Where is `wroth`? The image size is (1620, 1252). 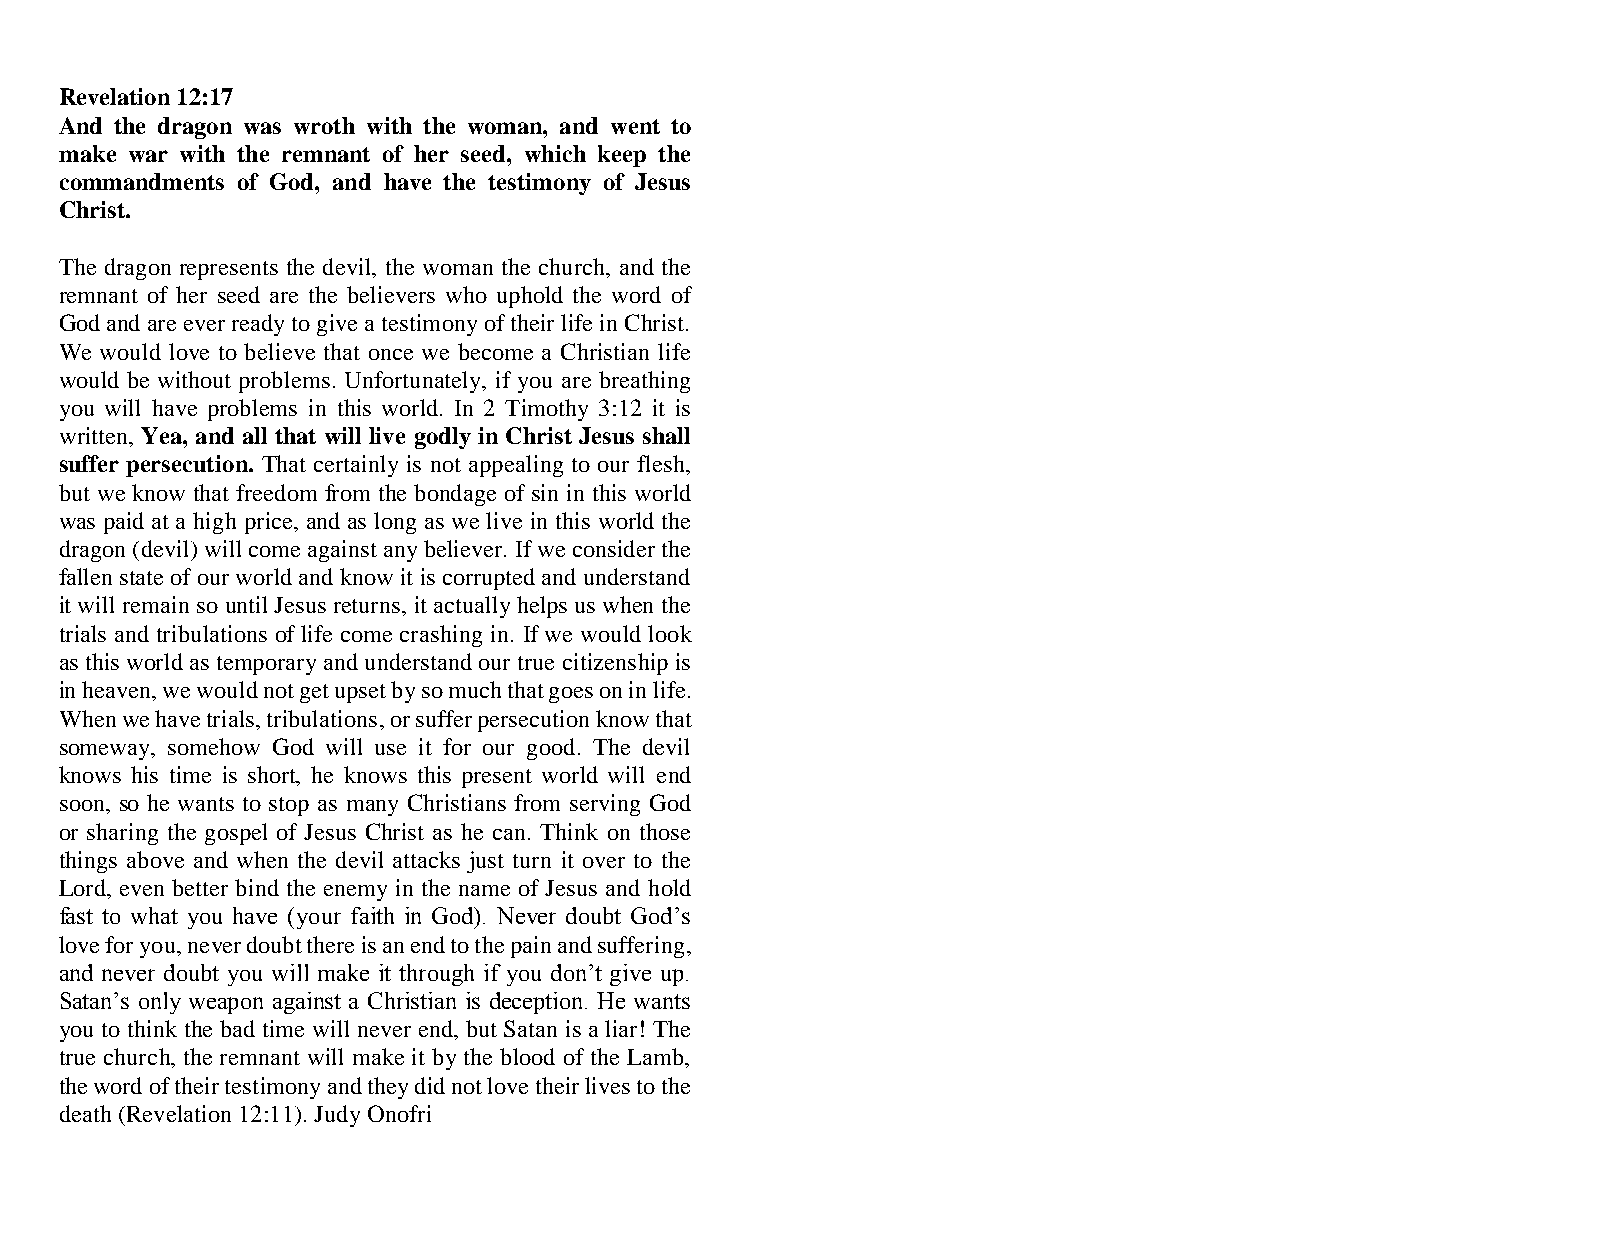 wroth is located at coordinates (324, 125).
